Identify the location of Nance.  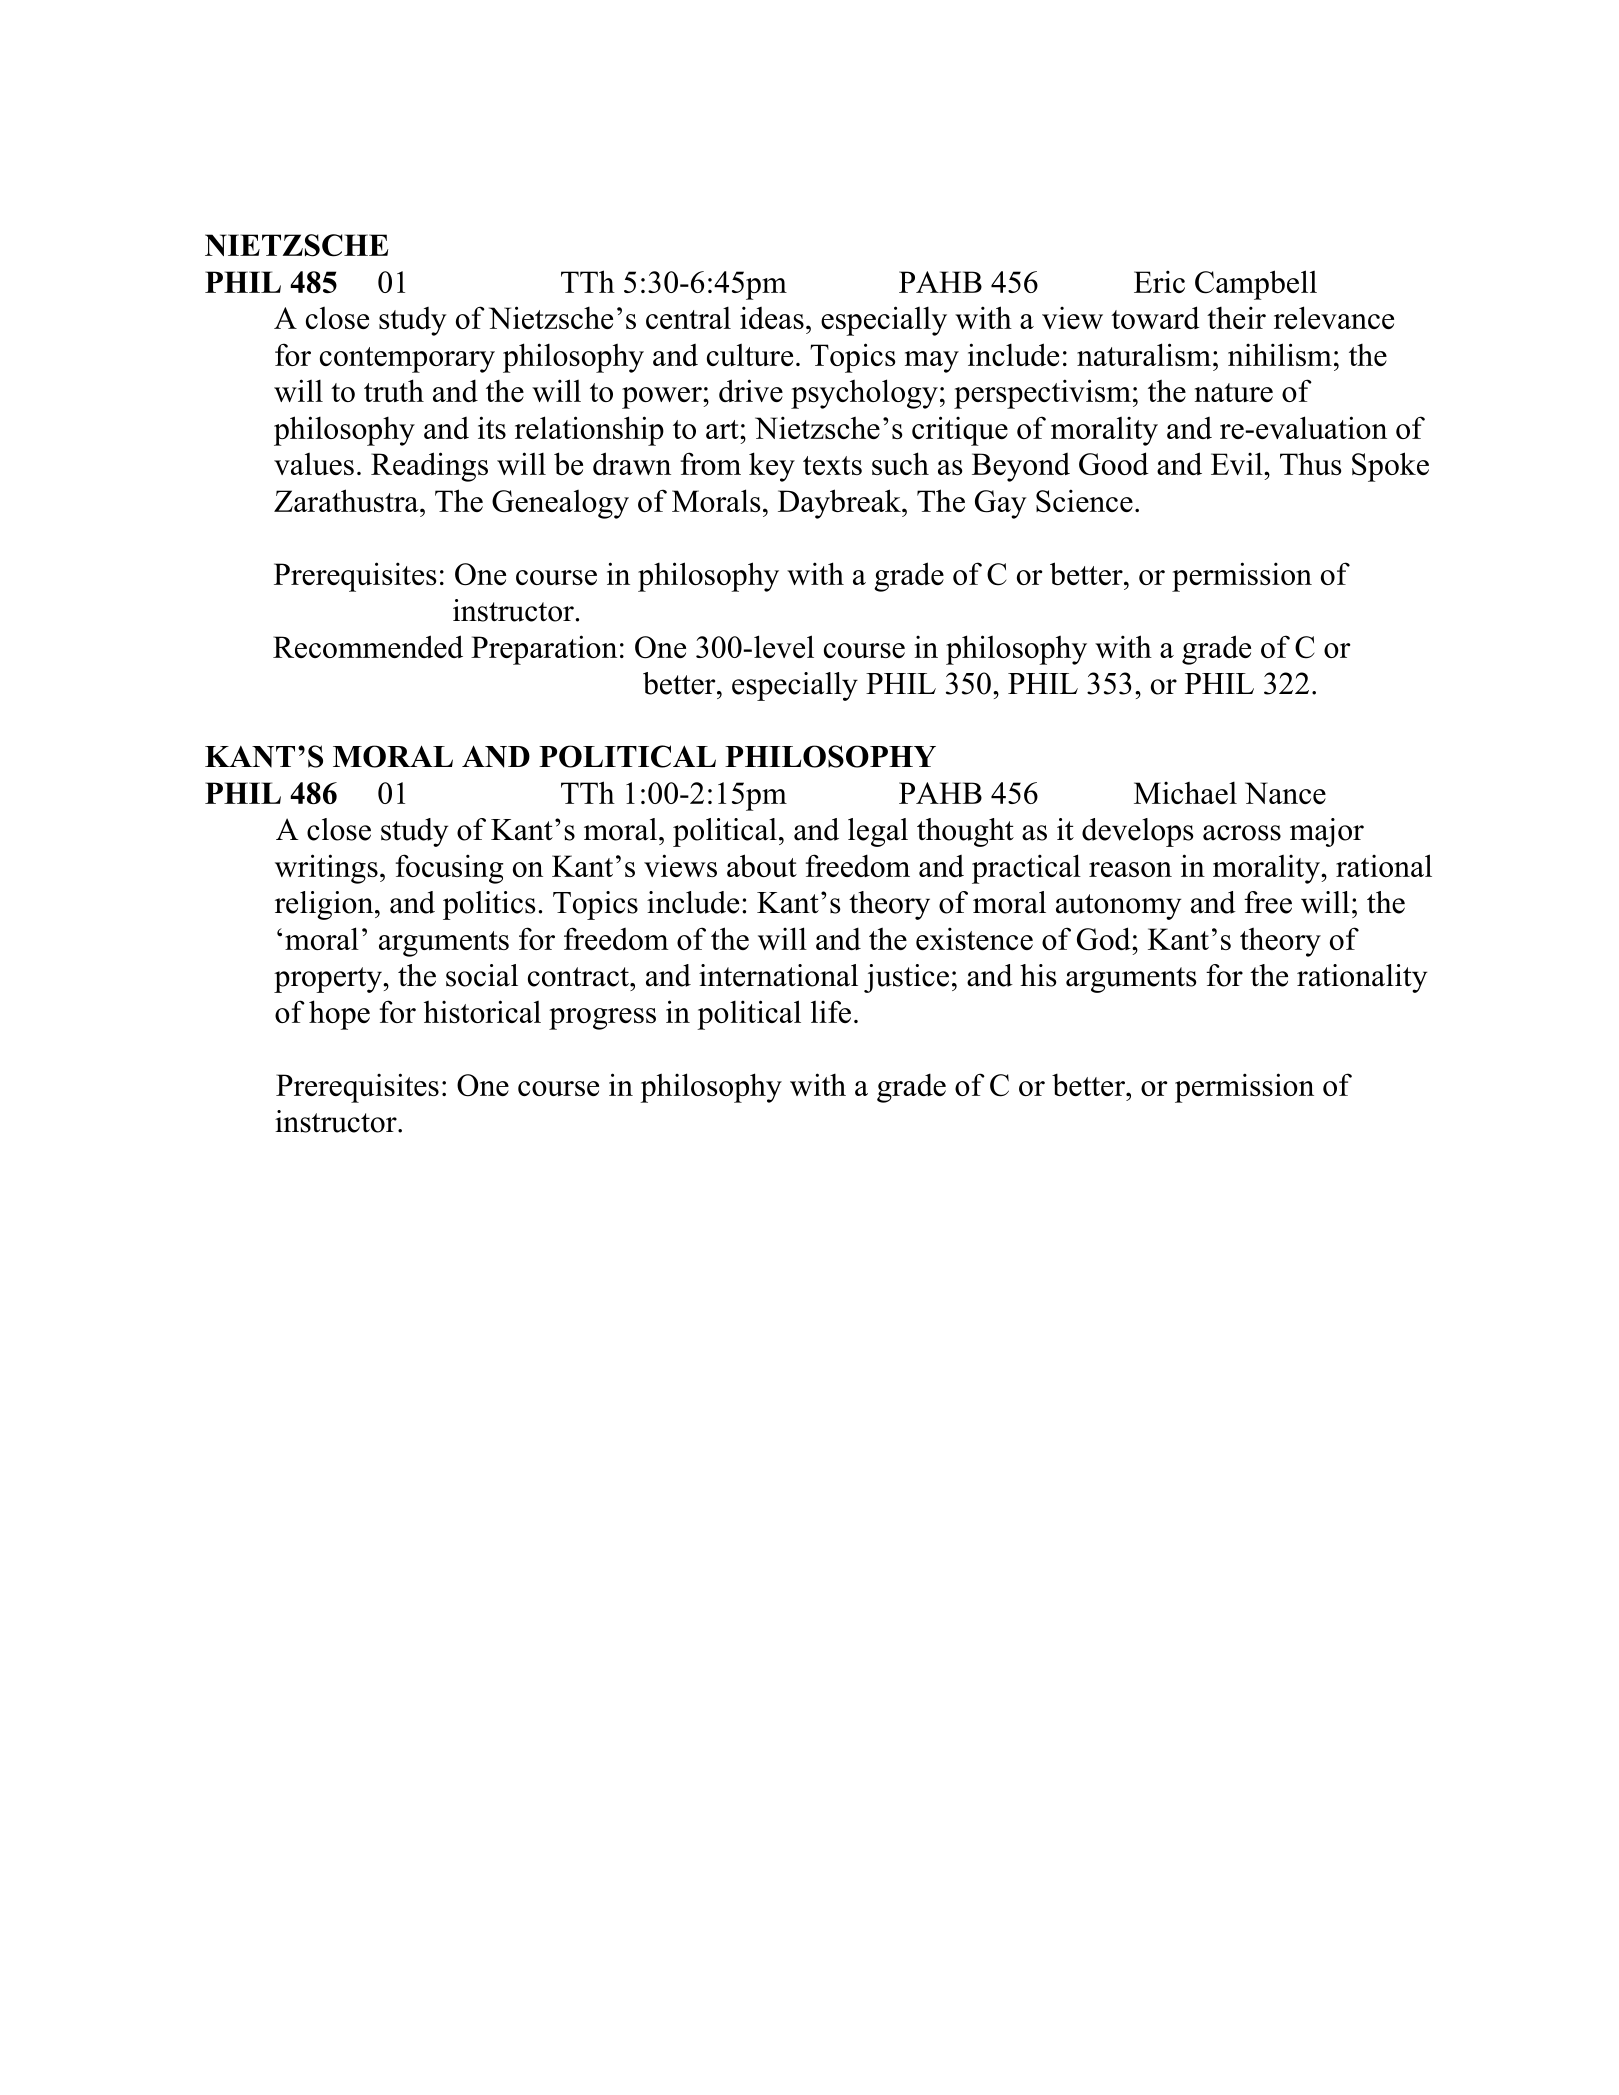
(1285, 793).
